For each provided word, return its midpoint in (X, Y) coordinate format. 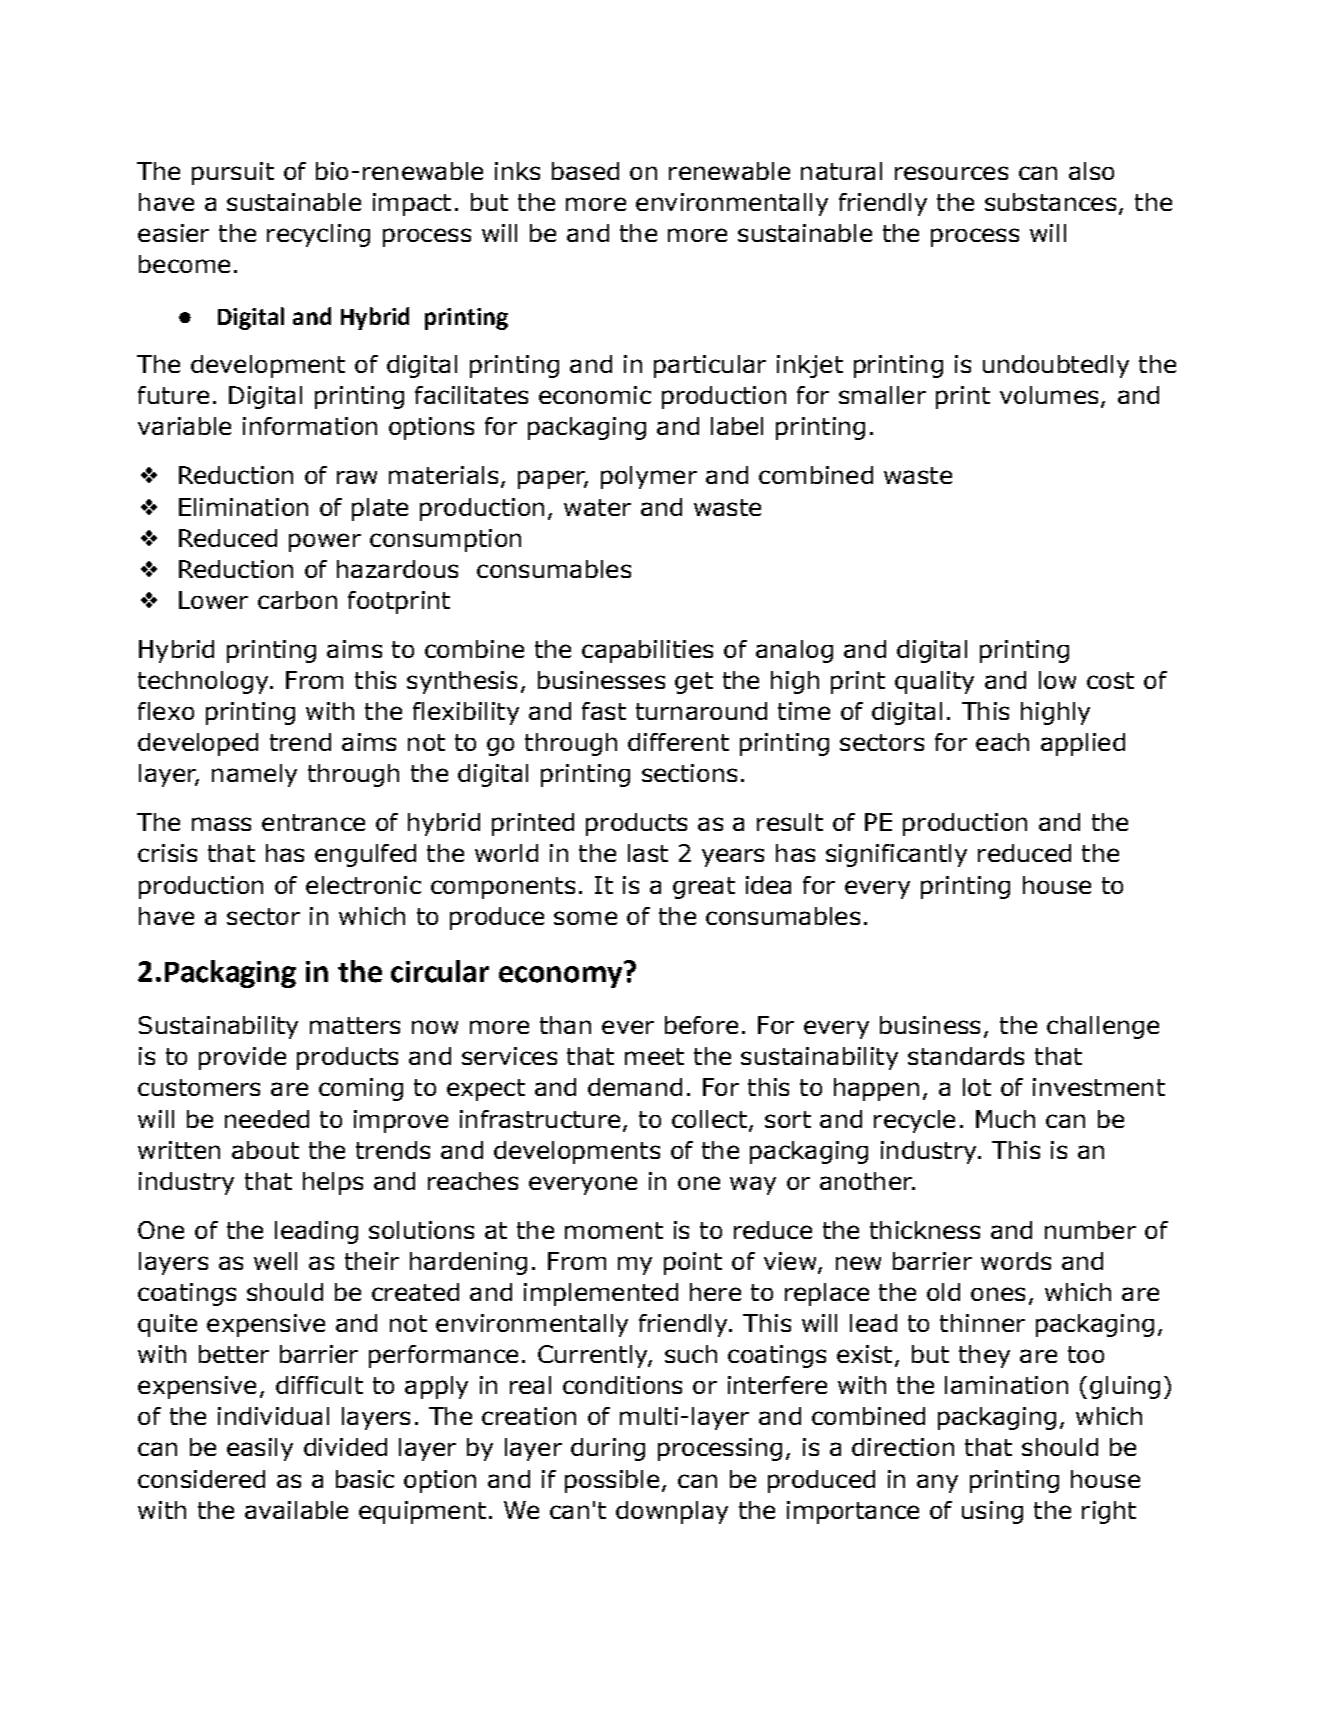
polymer (649, 477)
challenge (1103, 1027)
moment (614, 1230)
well (275, 1261)
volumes (1049, 395)
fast (604, 711)
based (585, 171)
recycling (318, 235)
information (310, 426)
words (1016, 1261)
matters (355, 1025)
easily (260, 1449)
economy (560, 977)
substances (1050, 202)
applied (1083, 744)
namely (254, 775)
